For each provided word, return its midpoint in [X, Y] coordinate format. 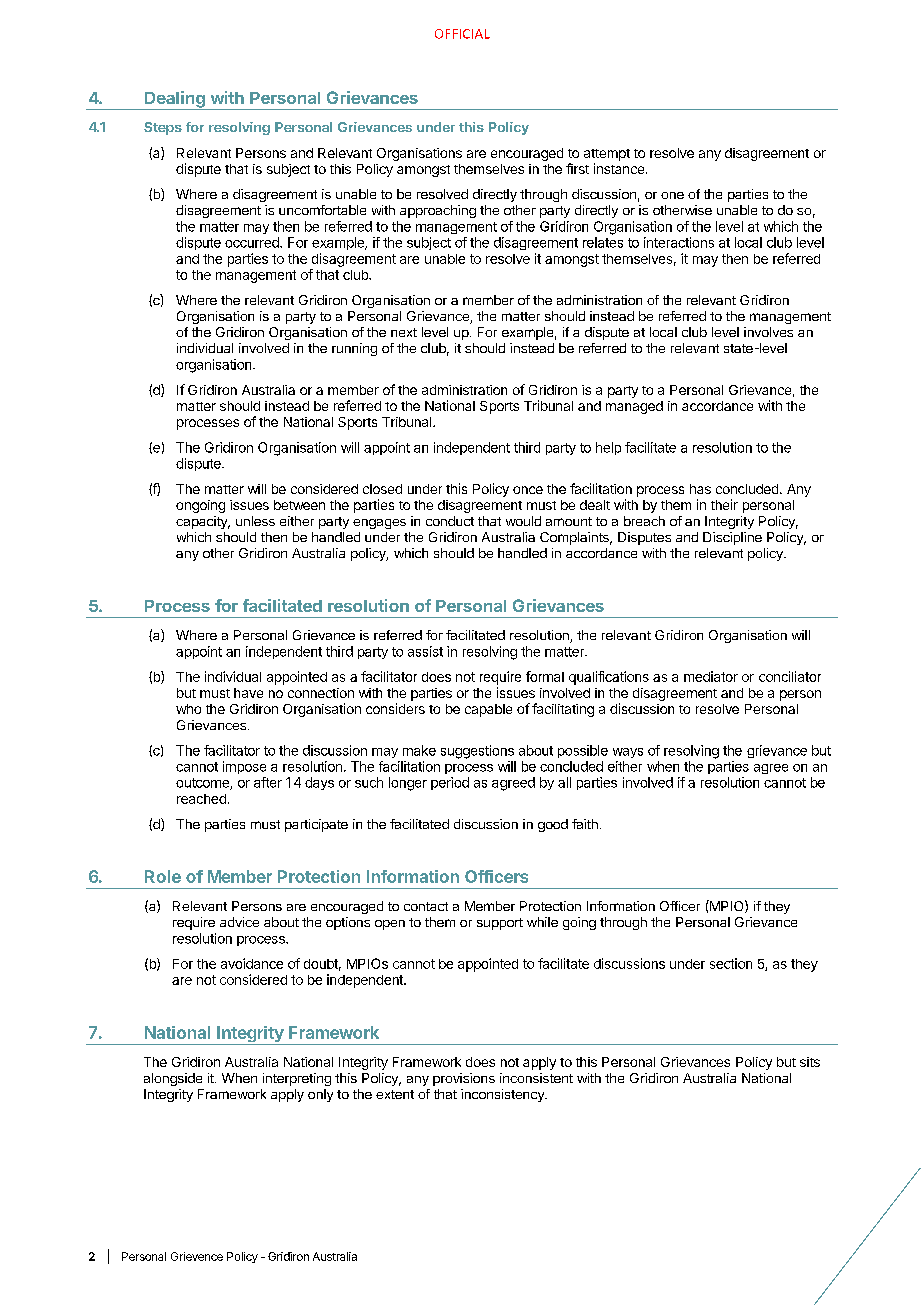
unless [255, 521]
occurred [253, 242]
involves [768, 332]
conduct [450, 521]
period [450, 783]
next [404, 332]
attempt [607, 155]
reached [201, 799]
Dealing [175, 100]
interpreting [297, 1079]
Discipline [732, 538]
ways [628, 753]
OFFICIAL [462, 34]
